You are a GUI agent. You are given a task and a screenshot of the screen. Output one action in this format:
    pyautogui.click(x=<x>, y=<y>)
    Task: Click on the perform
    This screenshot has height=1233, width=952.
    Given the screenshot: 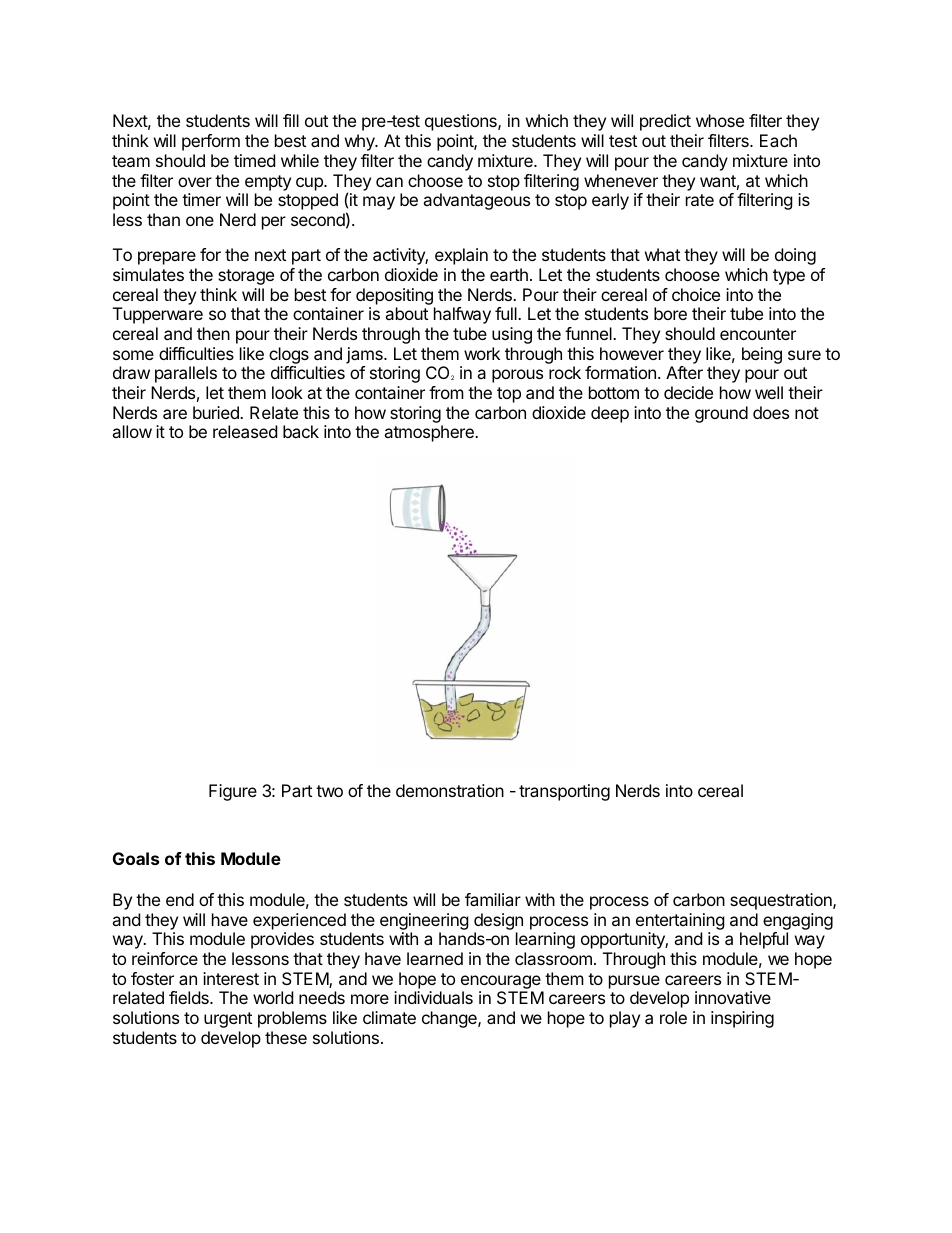 What is the action you would take?
    pyautogui.click(x=211, y=142)
